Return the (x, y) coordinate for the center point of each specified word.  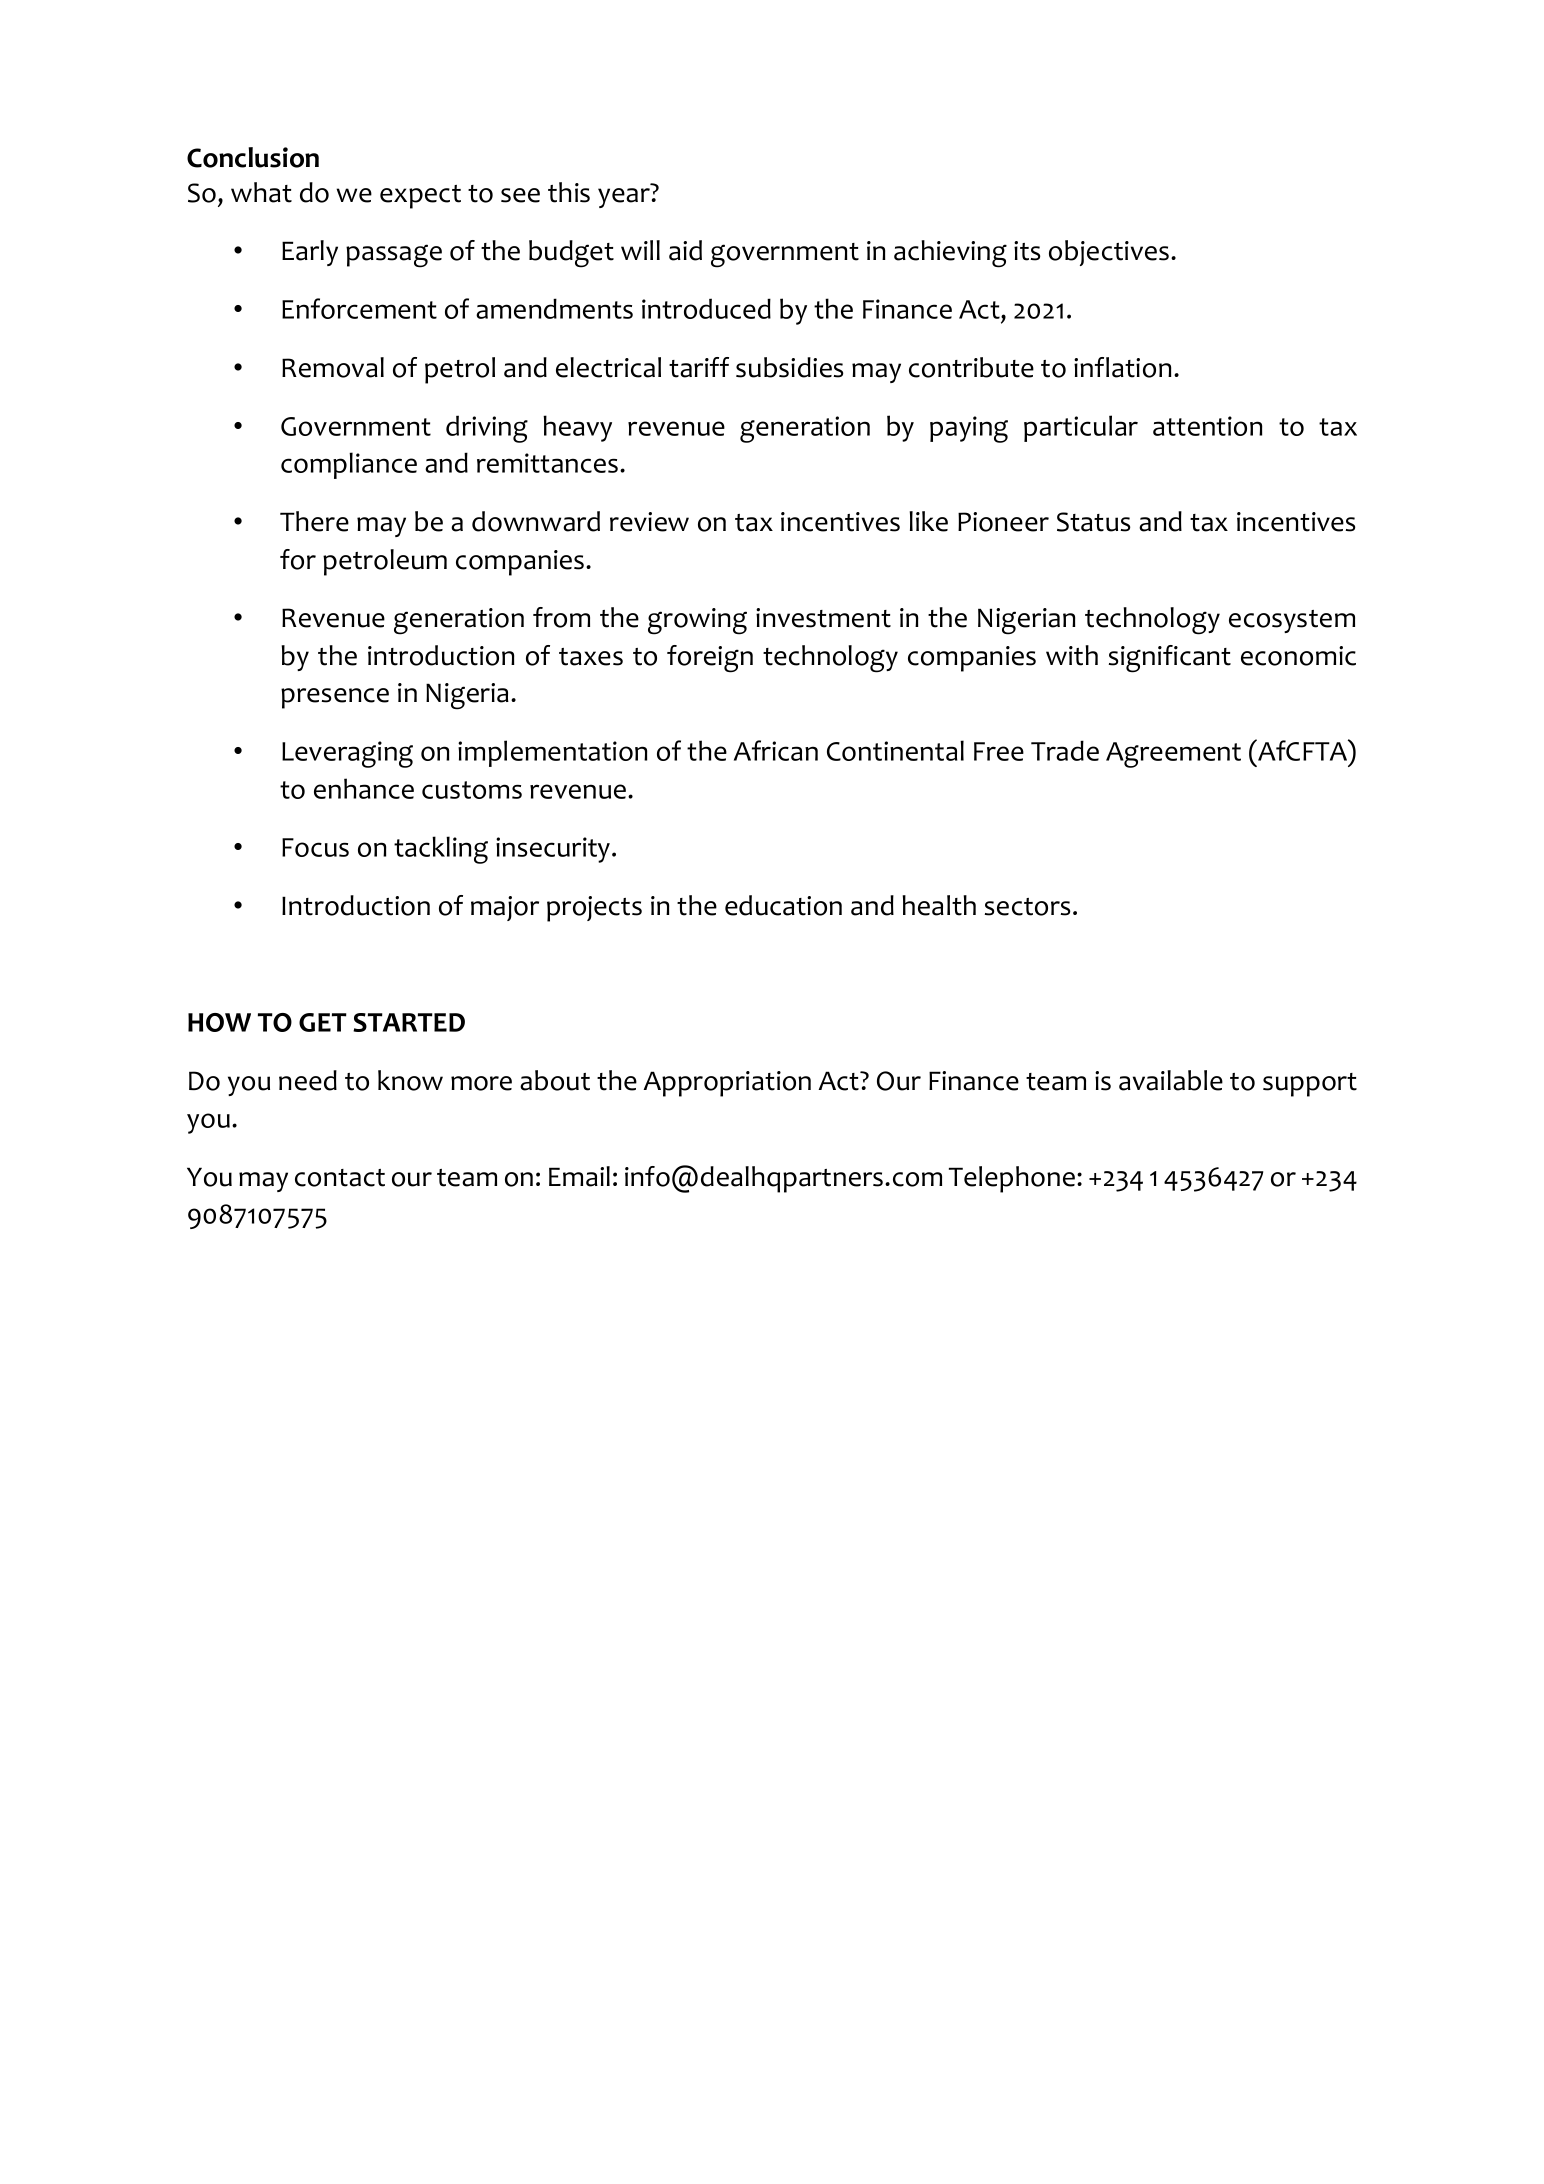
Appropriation (727, 1084)
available (1171, 1080)
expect (420, 197)
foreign (710, 659)
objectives (1109, 253)
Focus (315, 847)
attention (1207, 426)
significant (1170, 659)
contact (340, 1178)
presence (335, 698)
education (783, 905)
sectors (1027, 907)
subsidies (789, 367)
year (624, 198)
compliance (349, 465)
